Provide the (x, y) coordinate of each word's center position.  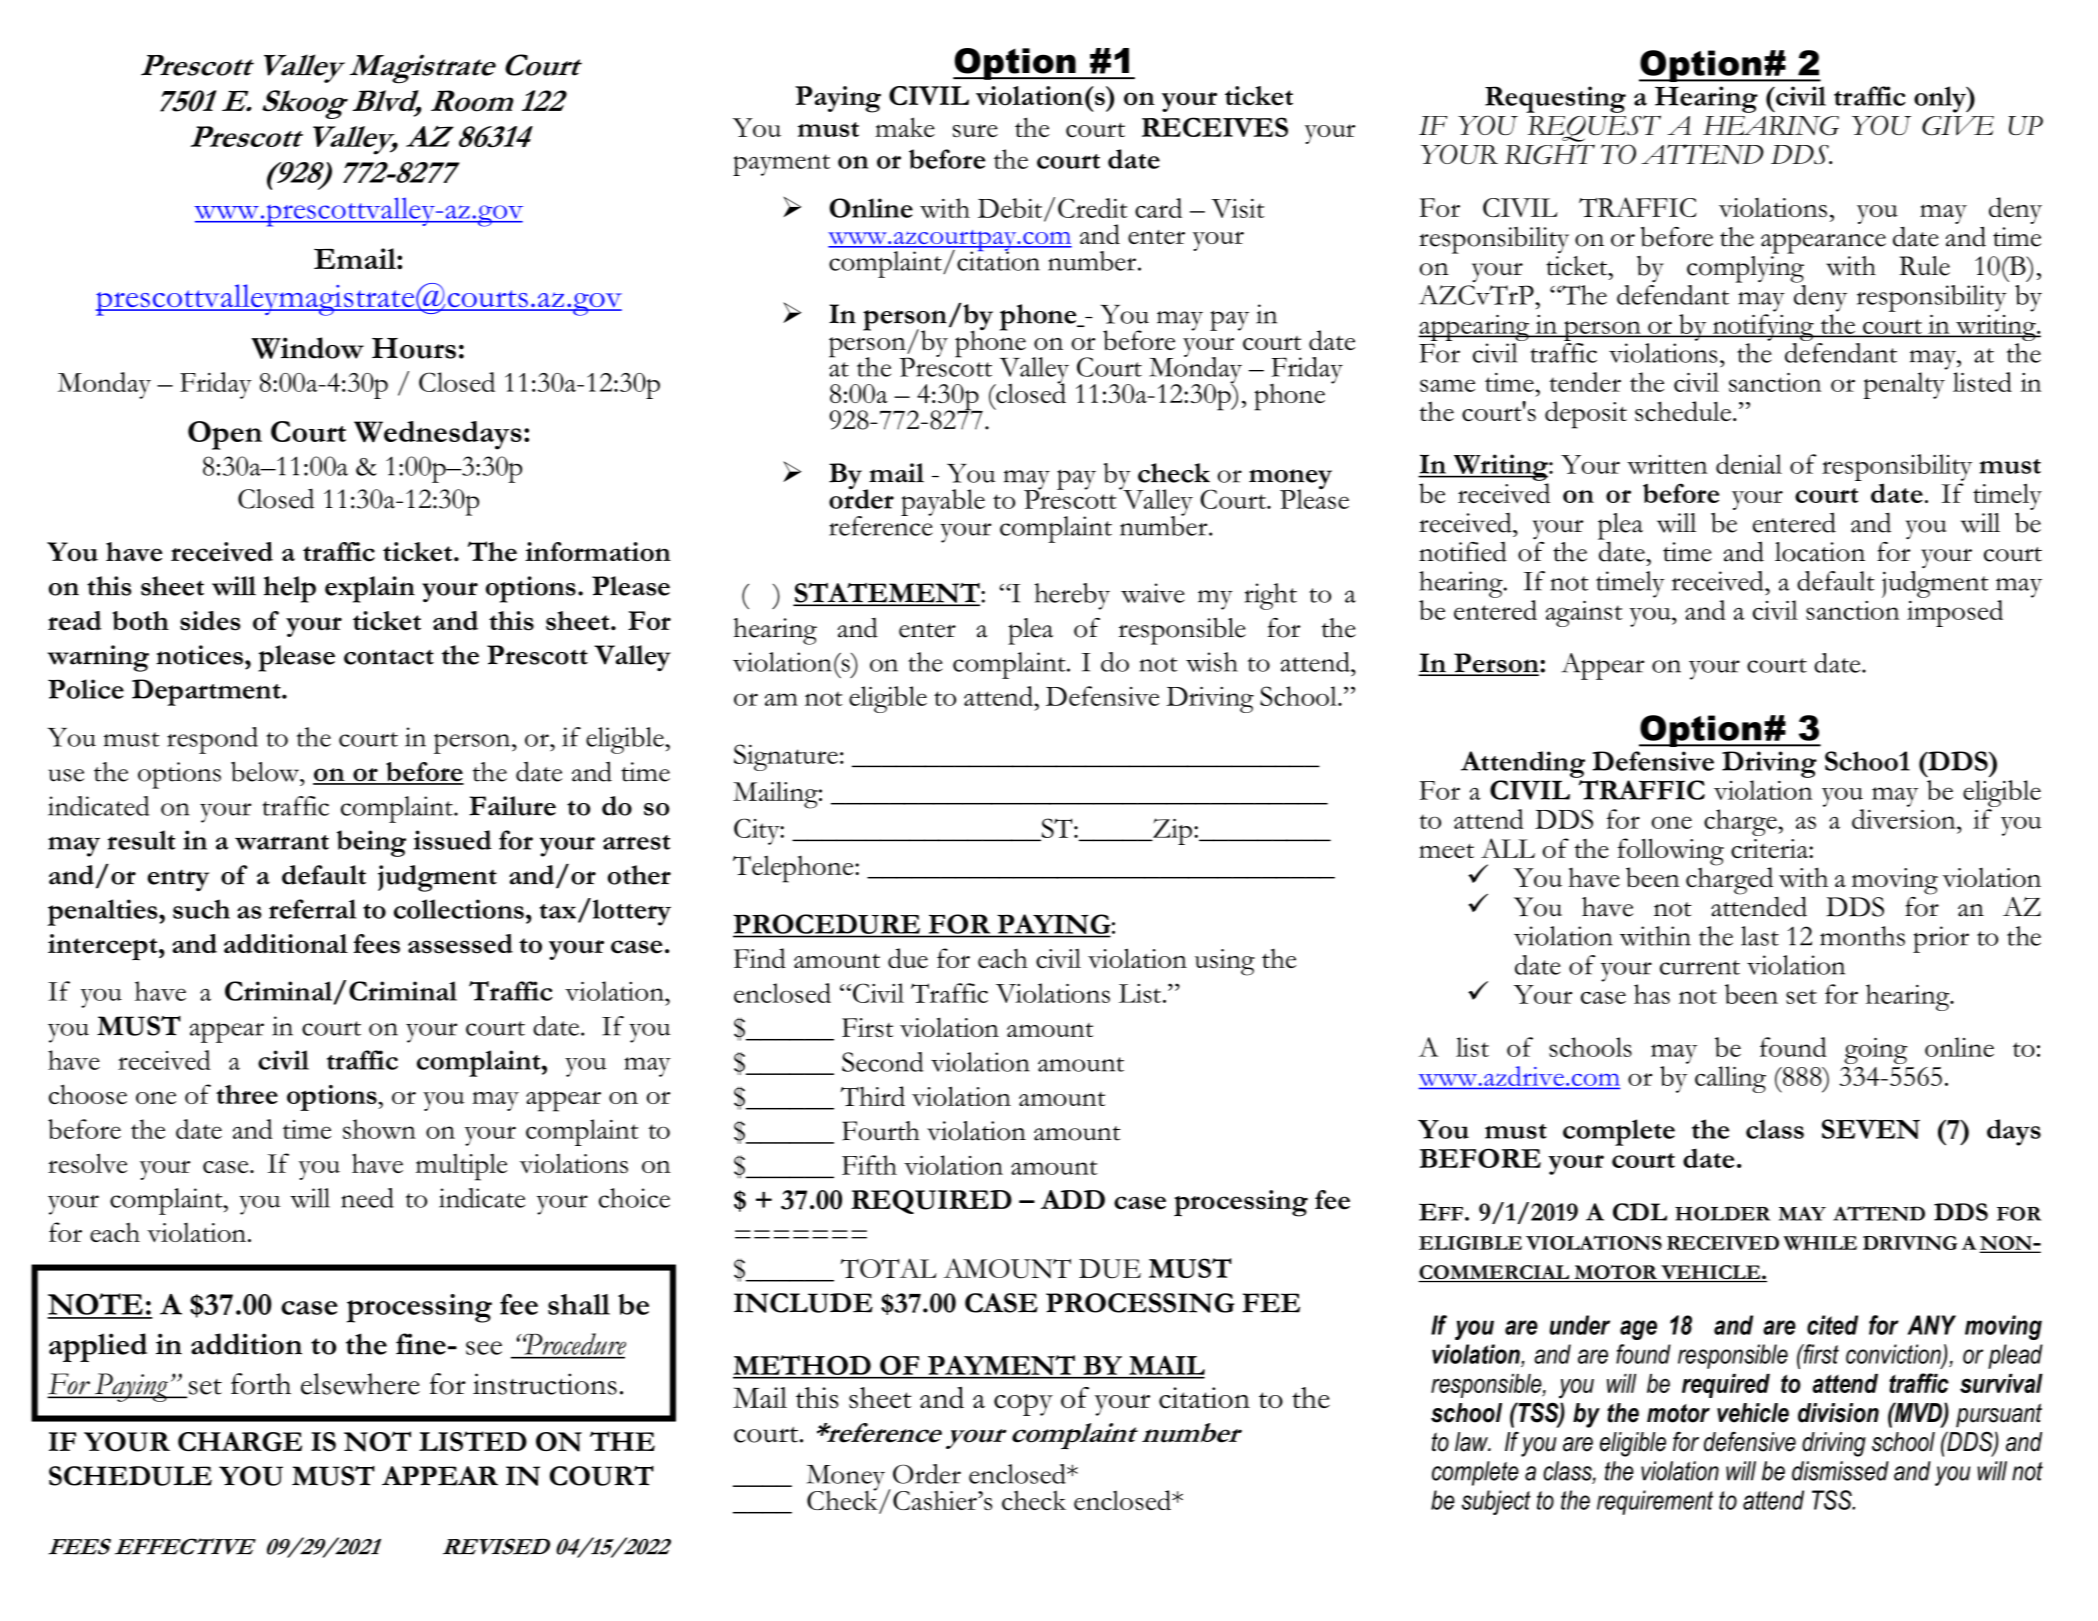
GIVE (1958, 126)
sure (975, 130)
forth (261, 1384)
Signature (786, 757)
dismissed (1840, 1471)
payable (943, 502)
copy (1023, 1405)
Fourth (881, 1131)
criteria (1770, 848)
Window (307, 348)
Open (225, 435)
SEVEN (1871, 1129)
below (266, 771)
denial (1749, 464)
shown (379, 1129)
